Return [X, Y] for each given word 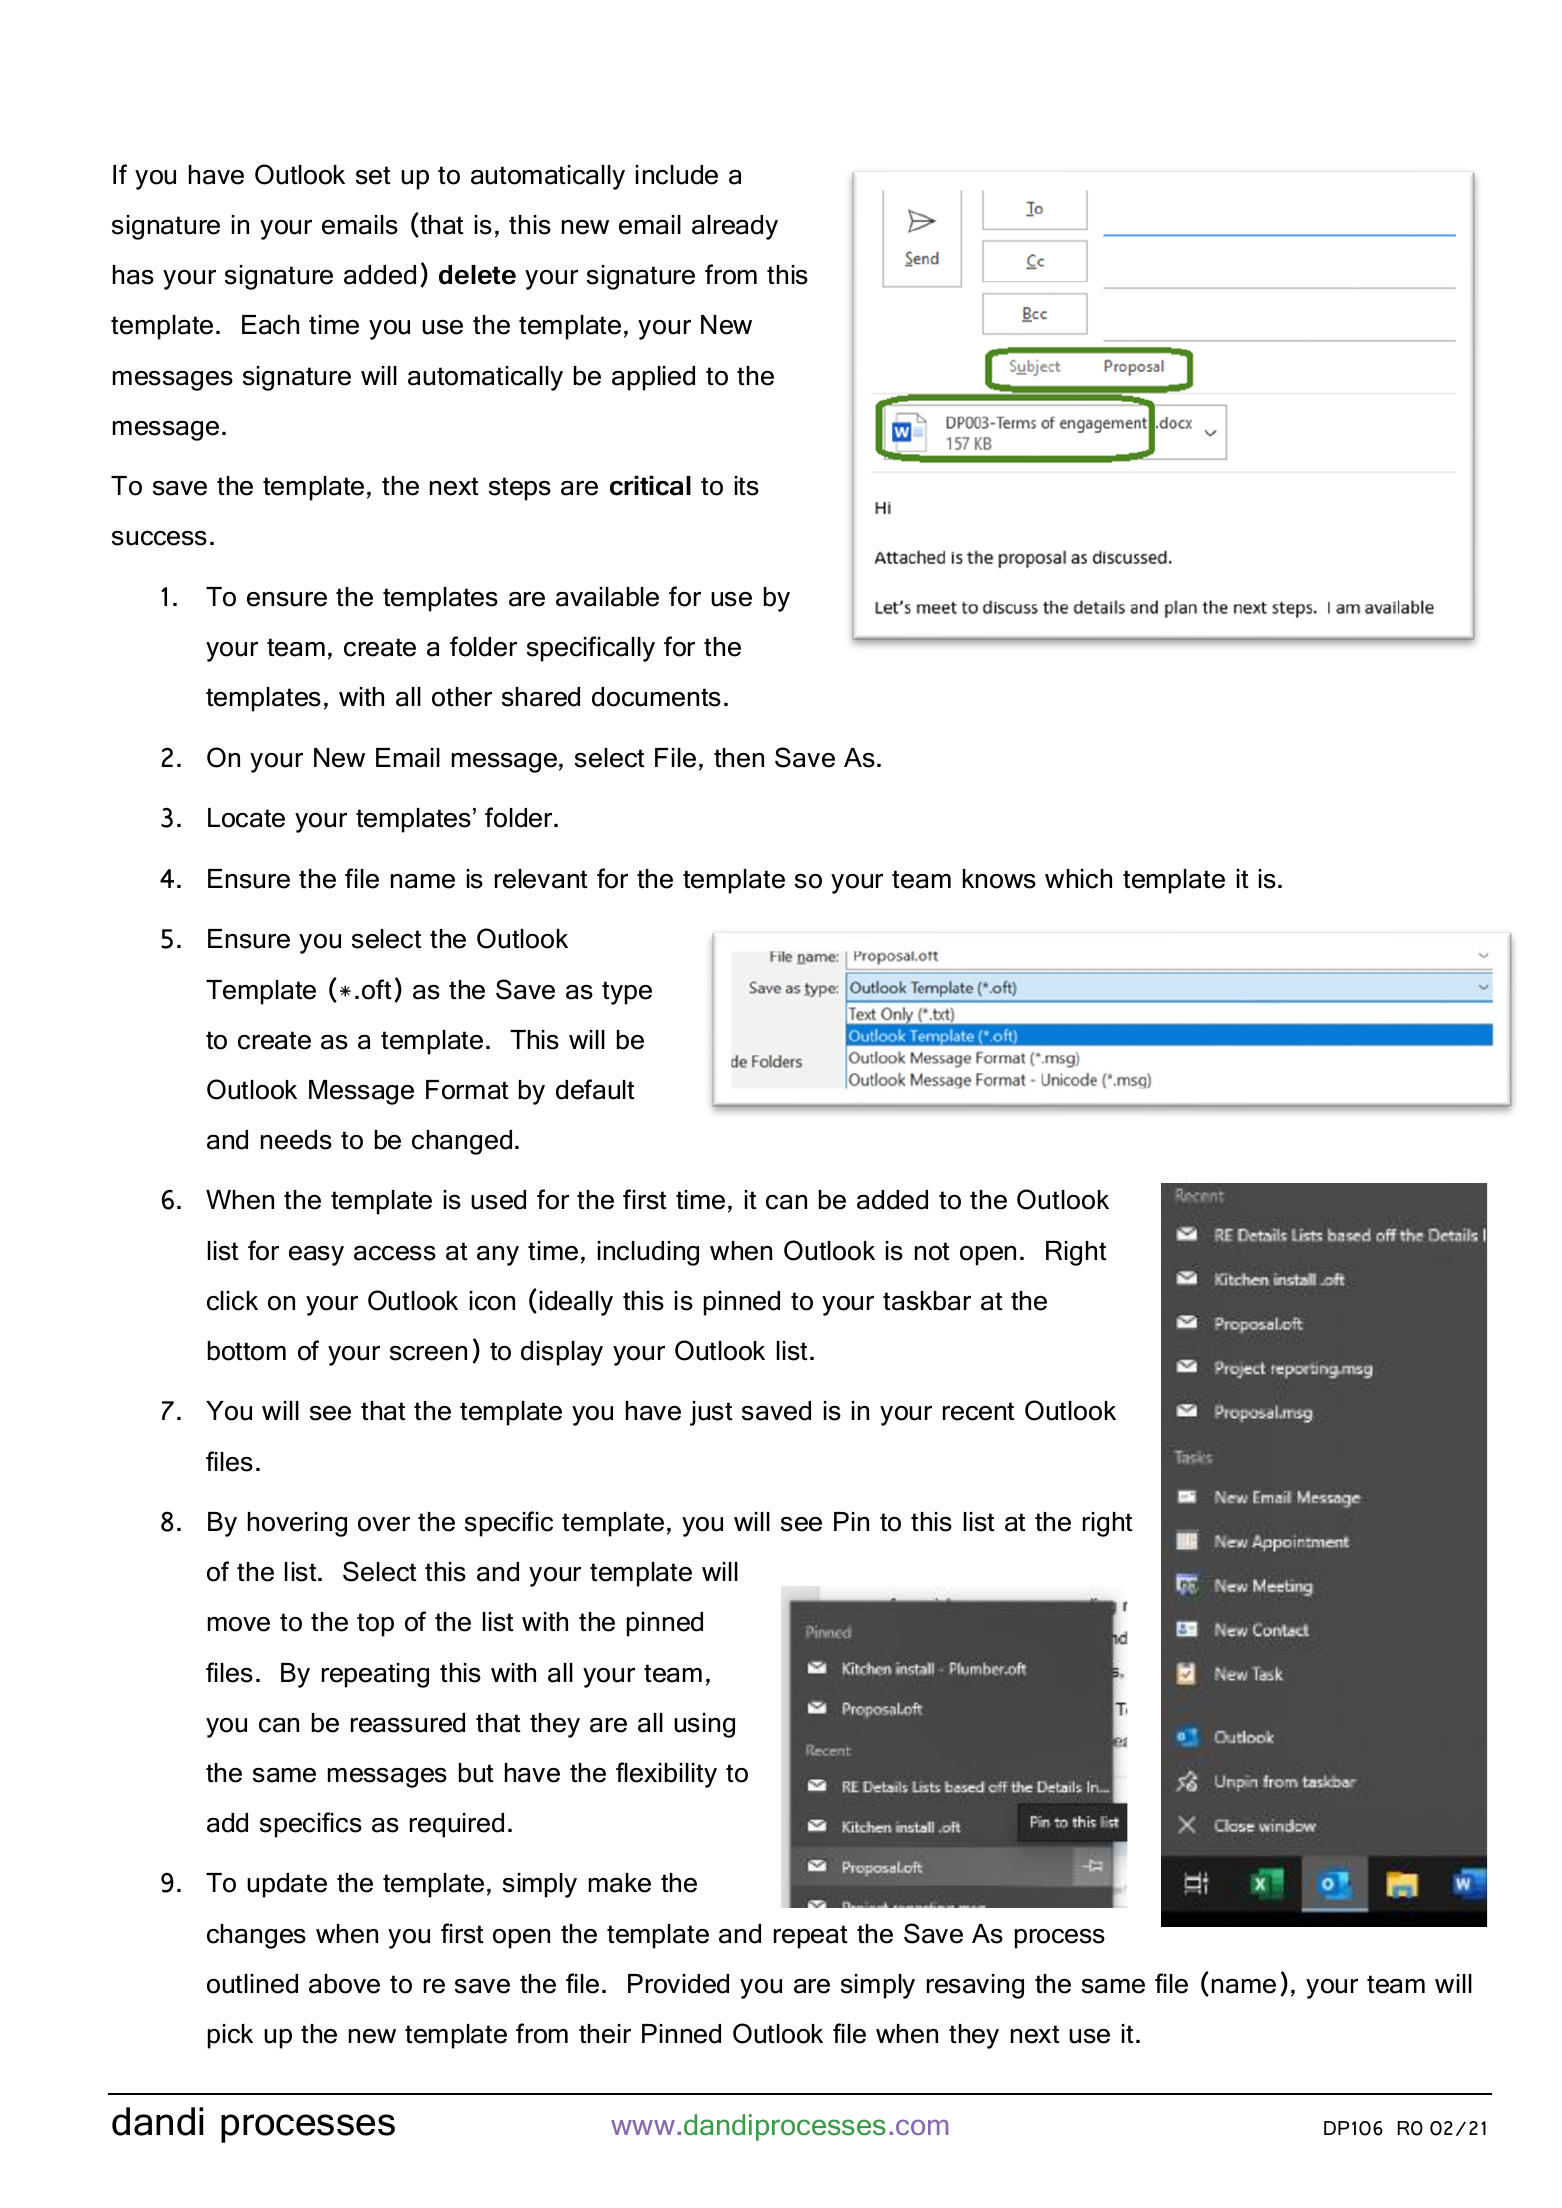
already [735, 227]
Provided [678, 1984]
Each [270, 325]
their [605, 2034]
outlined [252, 1984]
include [677, 175]
